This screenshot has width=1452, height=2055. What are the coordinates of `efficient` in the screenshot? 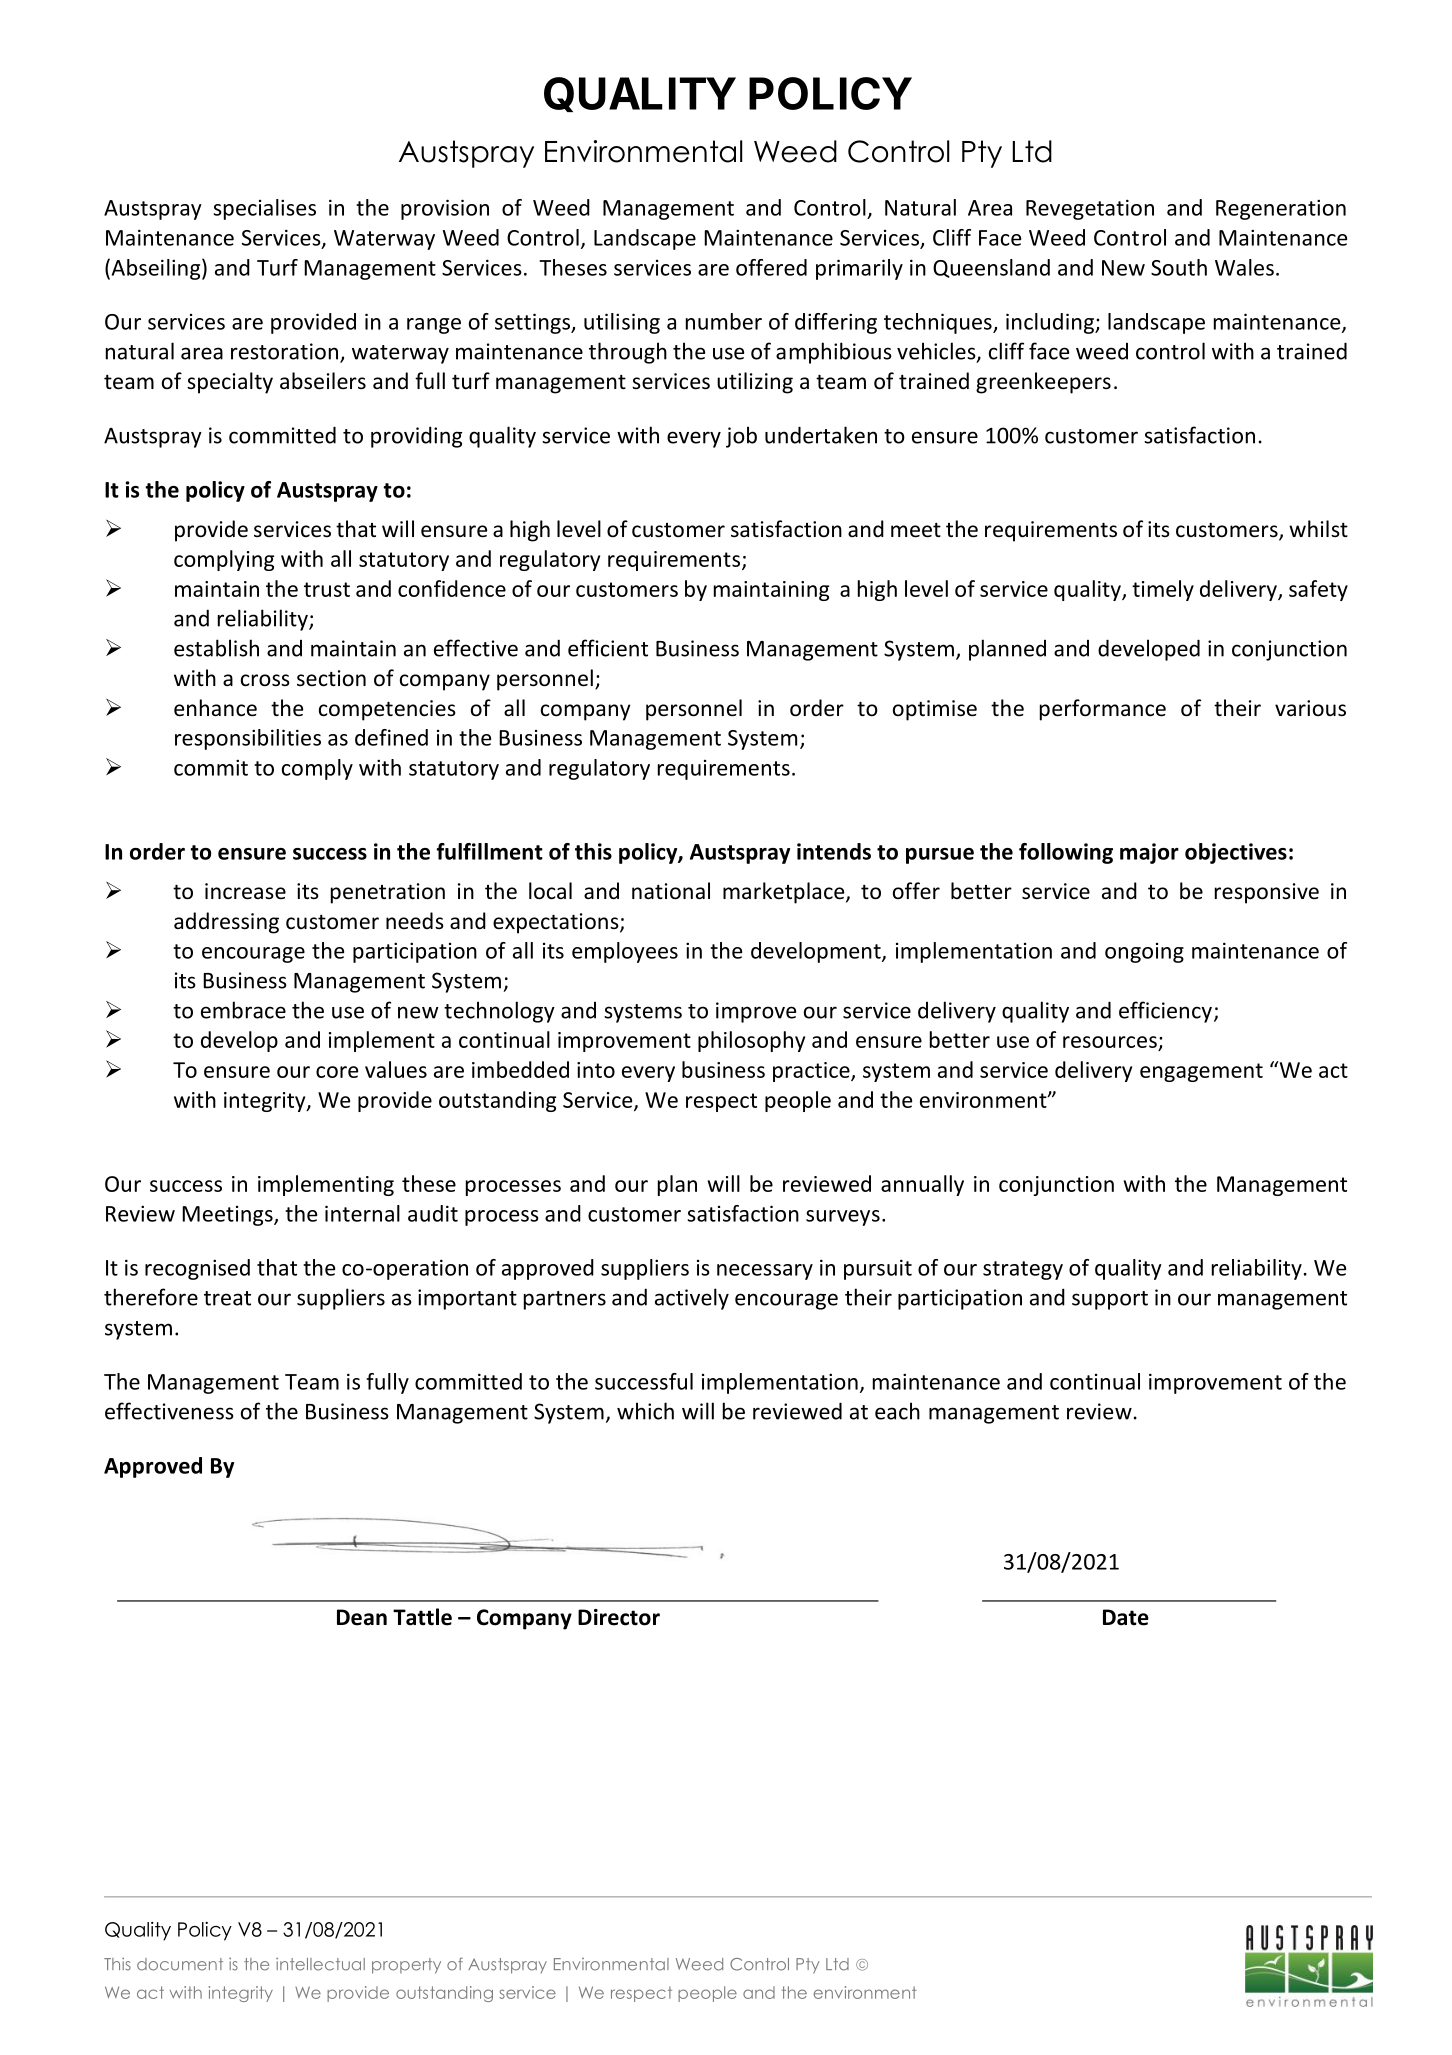 It's located at (608, 648).
